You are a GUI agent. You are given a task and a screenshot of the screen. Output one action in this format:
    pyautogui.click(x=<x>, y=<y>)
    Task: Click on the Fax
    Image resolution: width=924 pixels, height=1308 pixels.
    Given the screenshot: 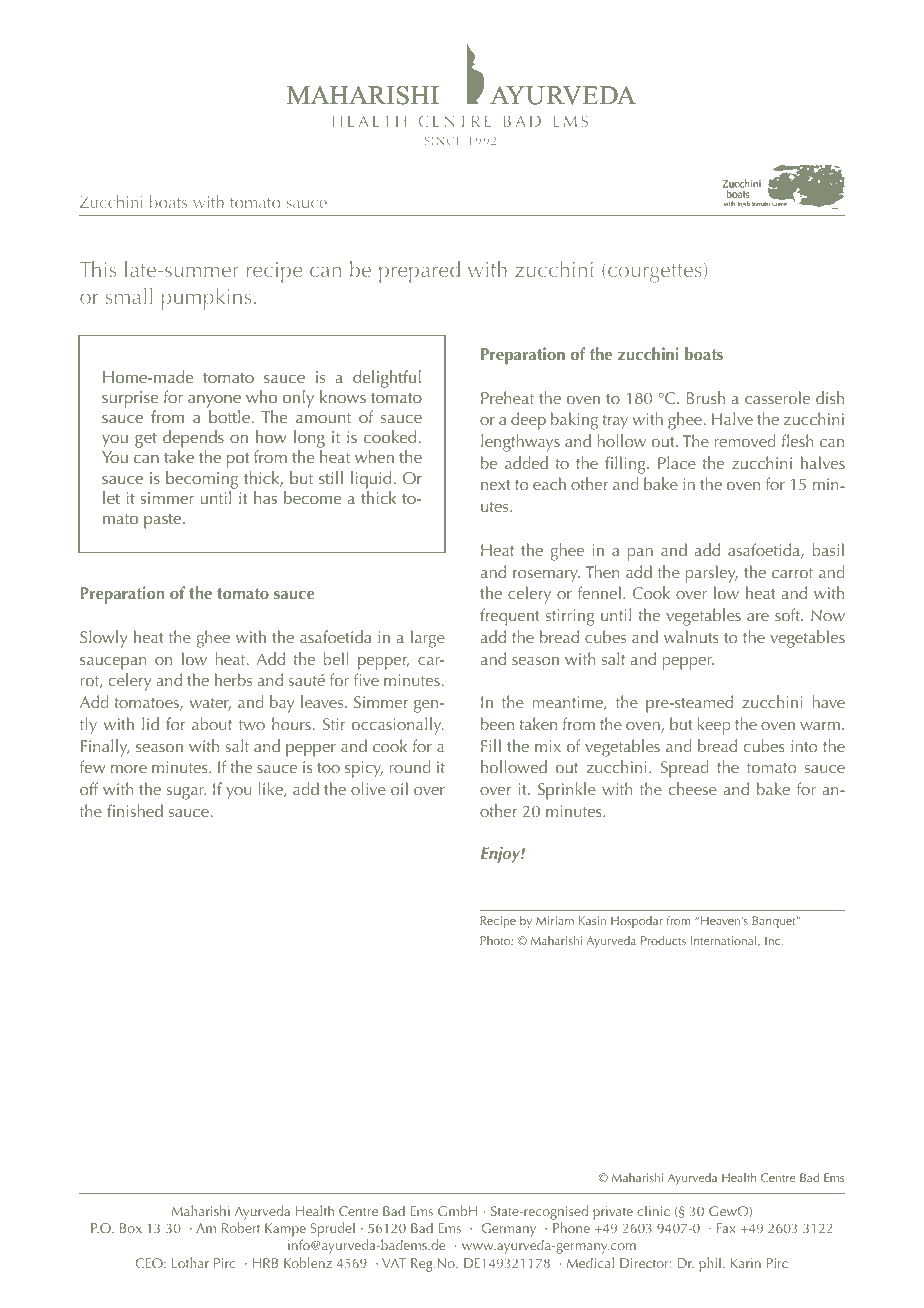 What is the action you would take?
    pyautogui.click(x=726, y=1228)
